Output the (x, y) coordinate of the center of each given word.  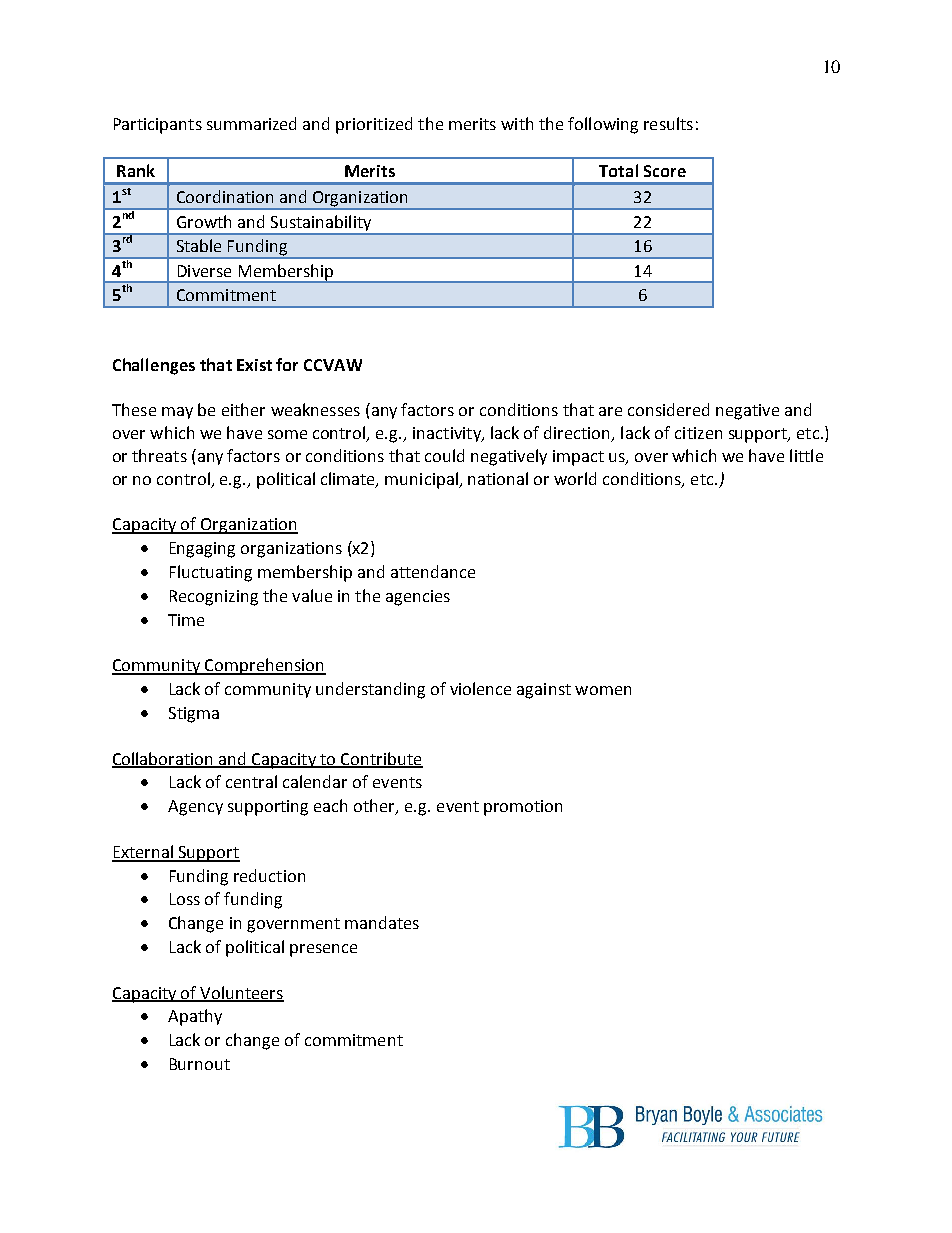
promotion (523, 808)
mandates (382, 922)
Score (665, 171)
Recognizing (214, 598)
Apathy (195, 1017)
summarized (251, 123)
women (603, 690)
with (517, 123)
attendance (433, 571)
